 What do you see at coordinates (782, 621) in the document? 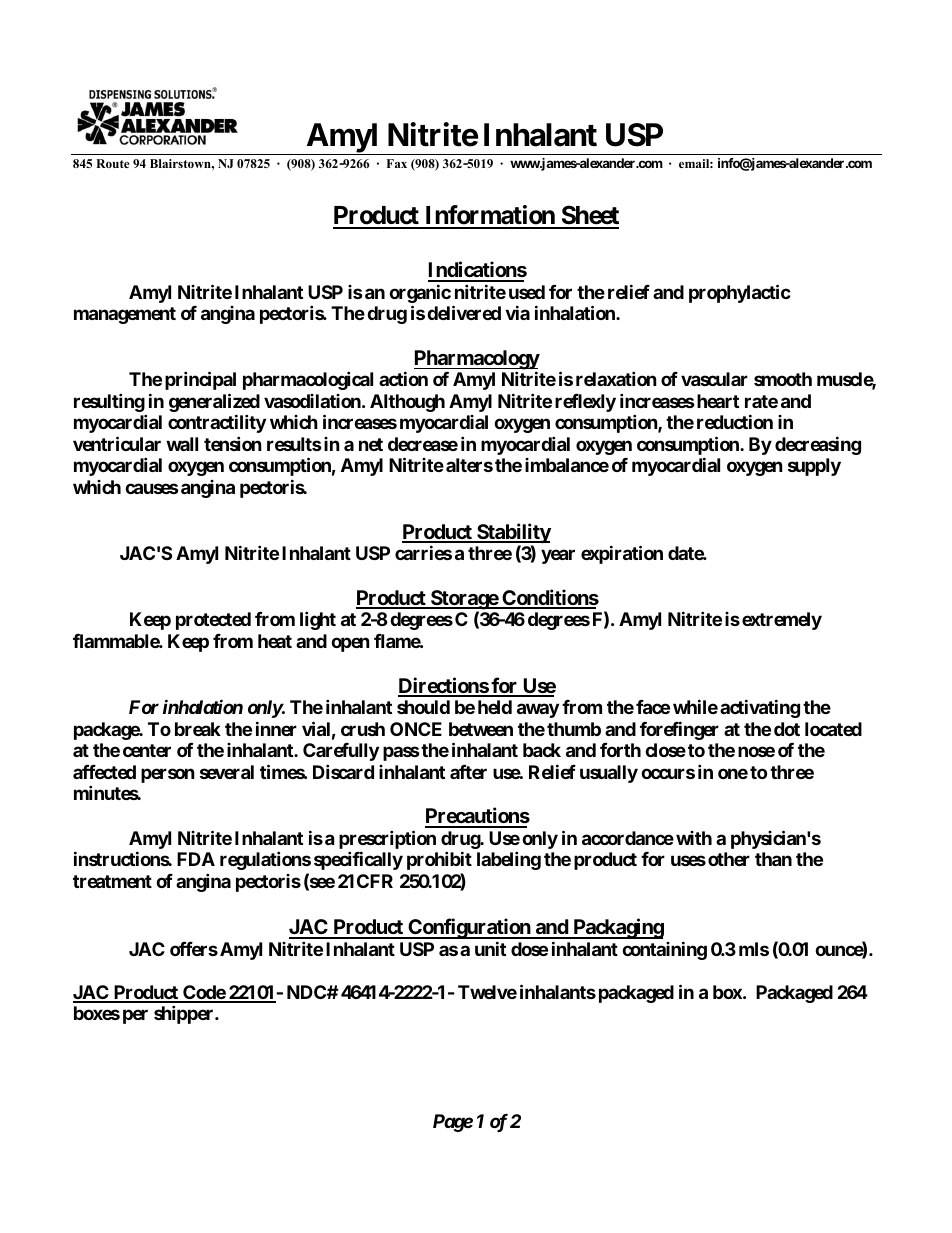
I see `extremely` at bounding box center [782, 621].
